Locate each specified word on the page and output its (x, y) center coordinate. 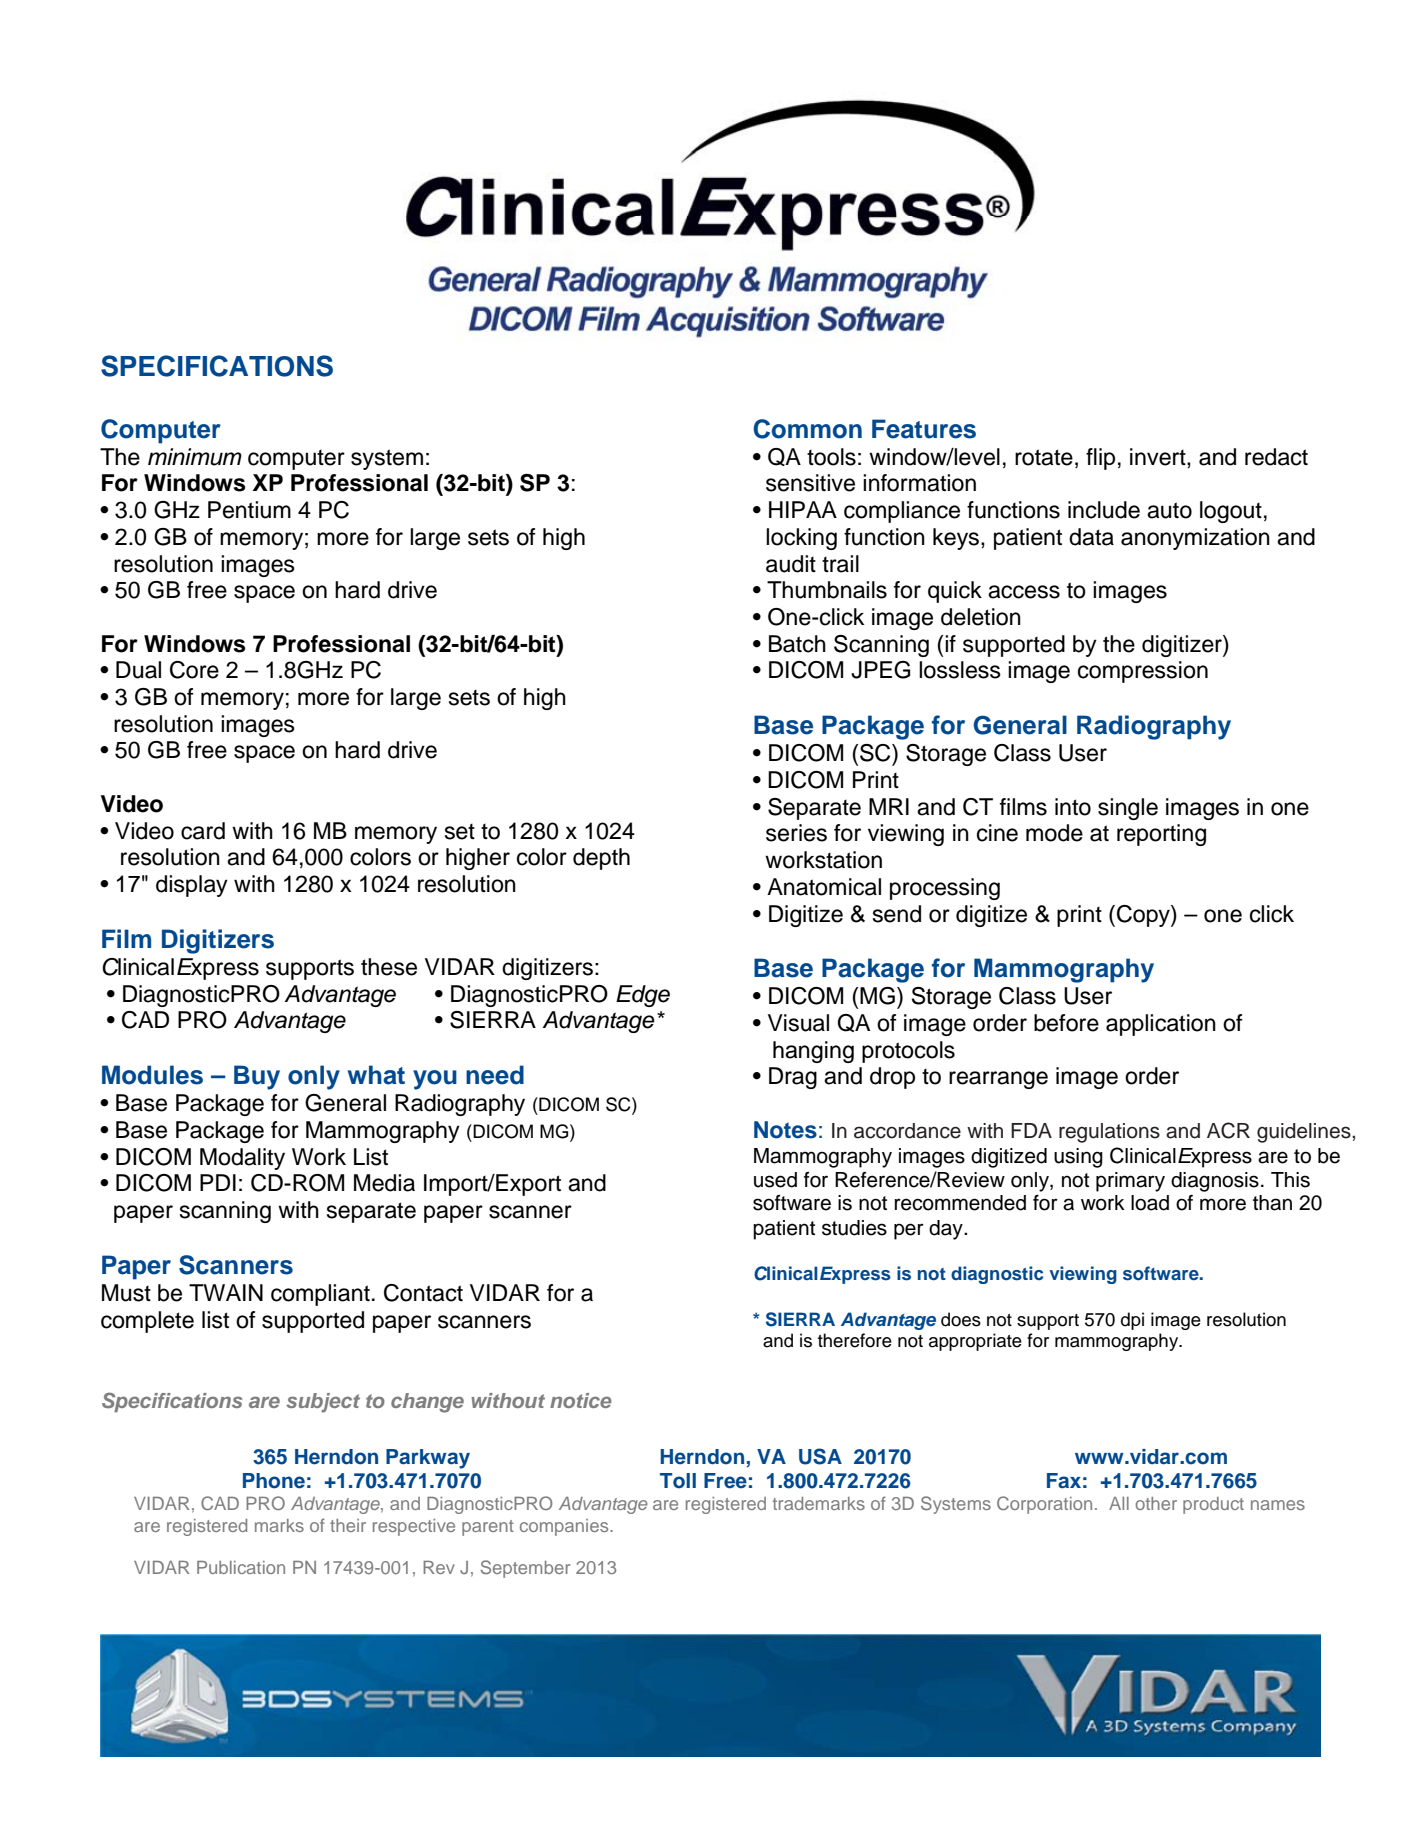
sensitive (810, 483)
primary (1130, 1182)
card (203, 831)
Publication (241, 1567)
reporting (1161, 835)
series (796, 833)
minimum (195, 457)
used (775, 1180)
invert (1159, 457)
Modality (242, 1159)
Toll (678, 1481)
